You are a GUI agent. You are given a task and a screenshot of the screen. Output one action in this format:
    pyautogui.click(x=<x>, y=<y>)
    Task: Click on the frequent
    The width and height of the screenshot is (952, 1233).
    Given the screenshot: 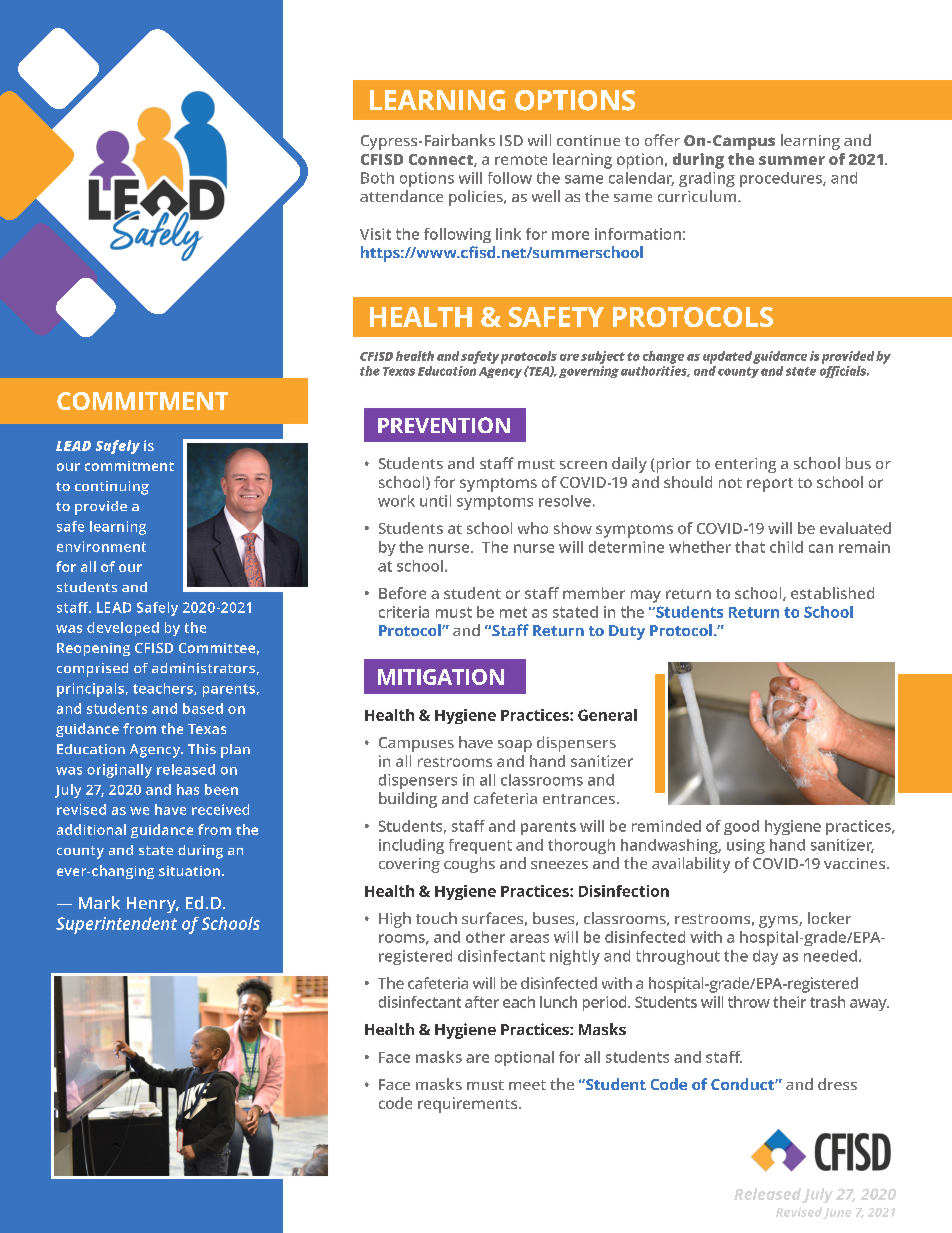 What is the action you would take?
    pyautogui.click(x=480, y=846)
